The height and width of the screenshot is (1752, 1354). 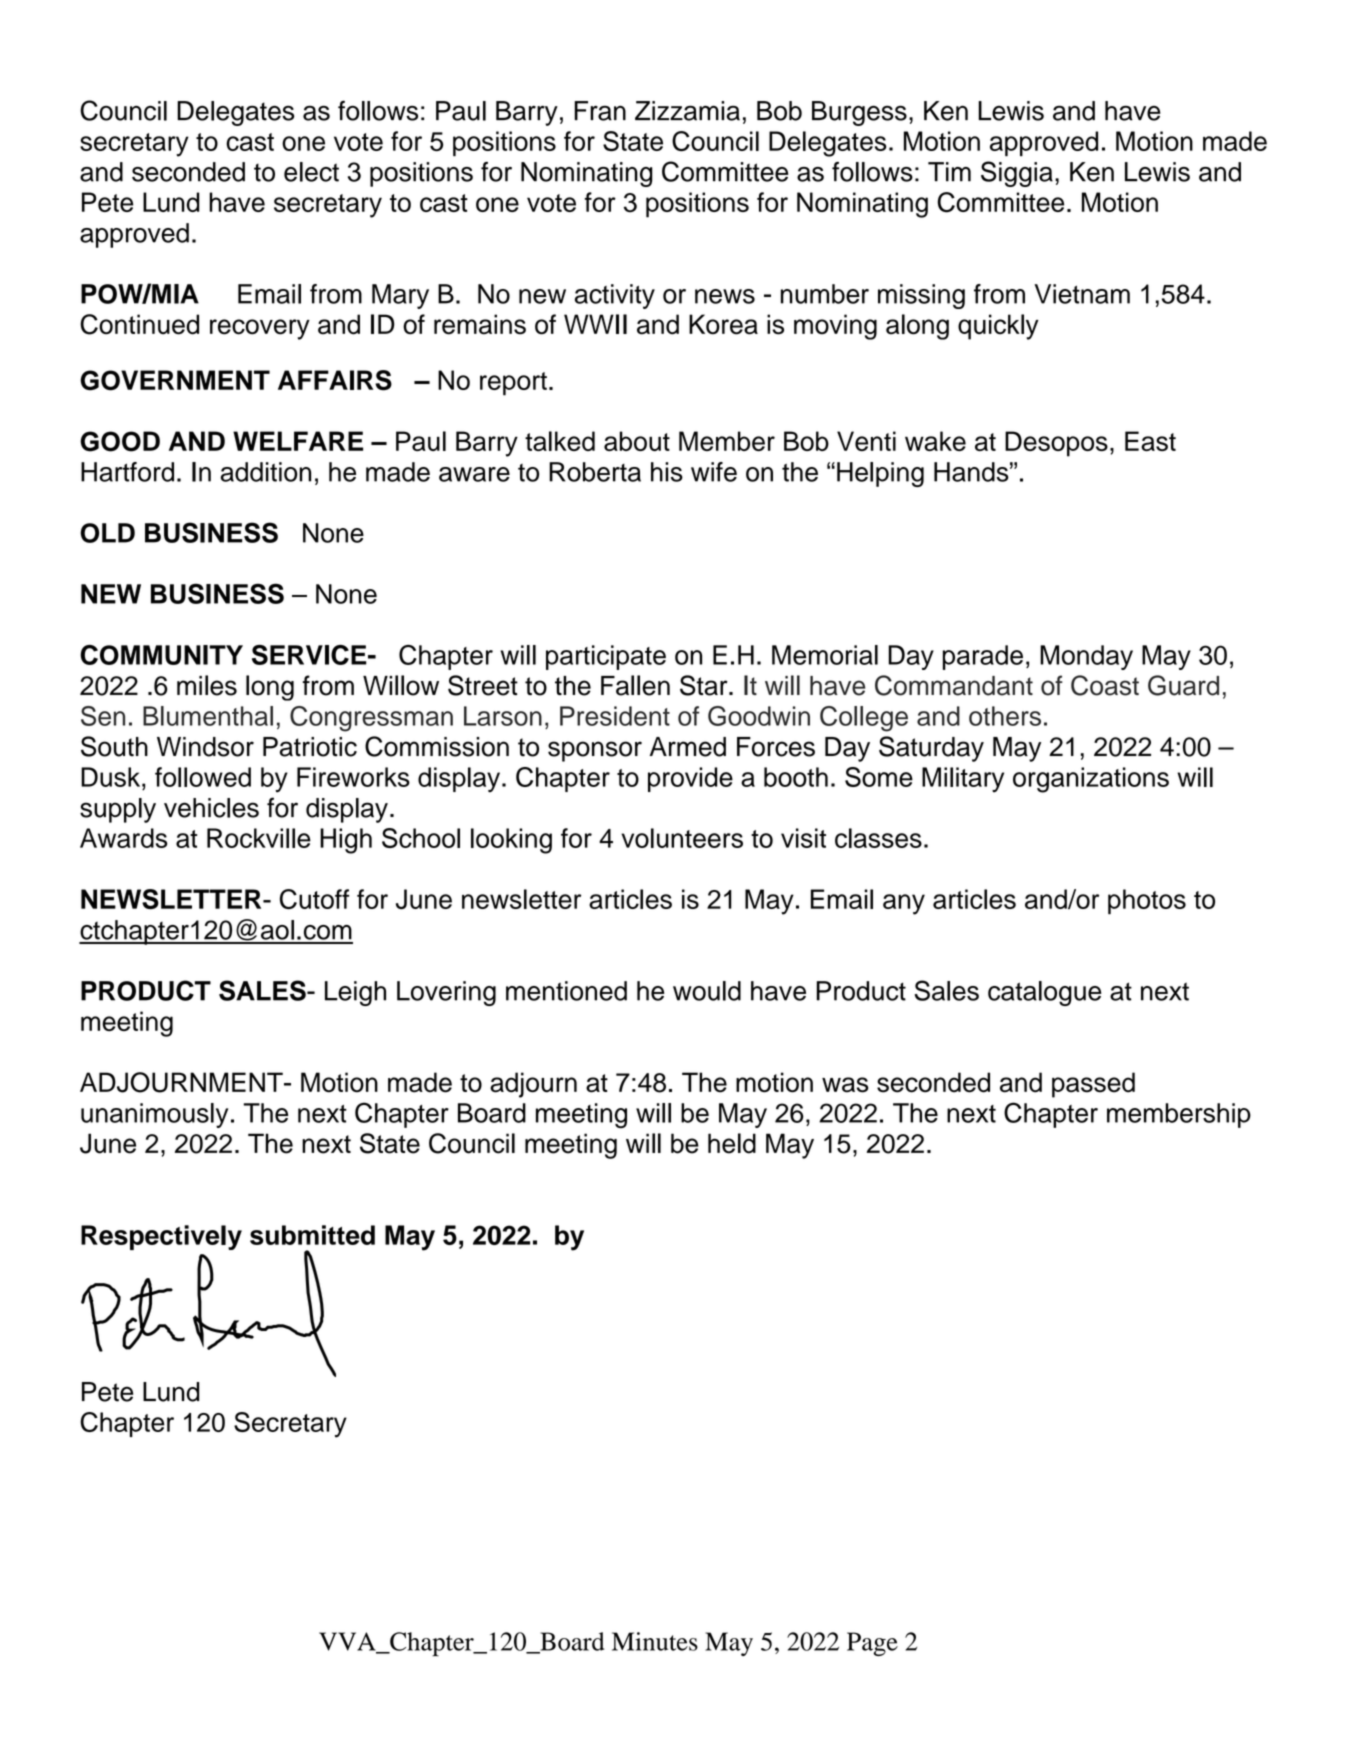 I want to click on Minutes, so click(x=655, y=1641).
